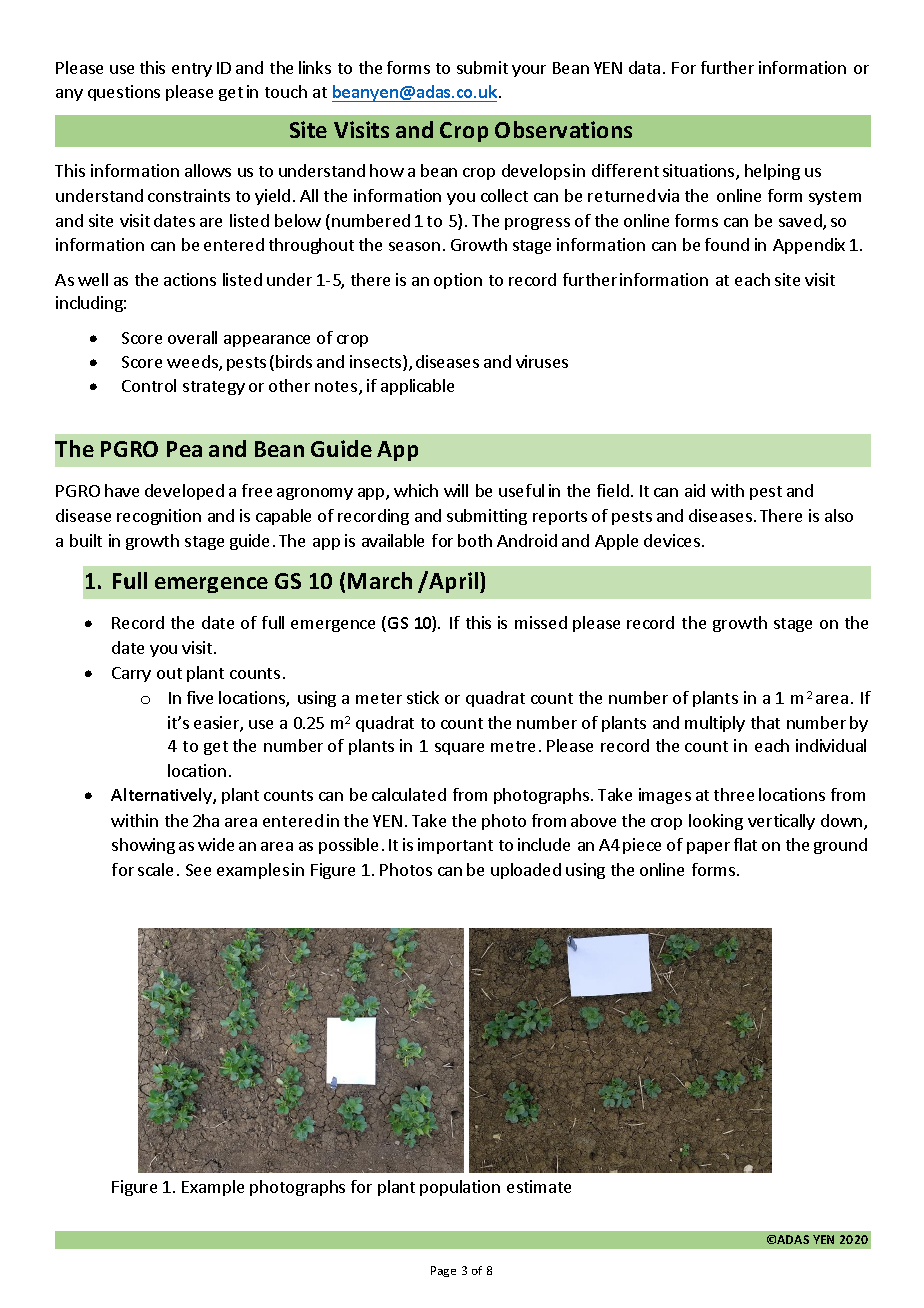 The width and height of the page is (924, 1308). Describe the element at coordinates (443, 1271) in the page. I see `Page` at that location.
